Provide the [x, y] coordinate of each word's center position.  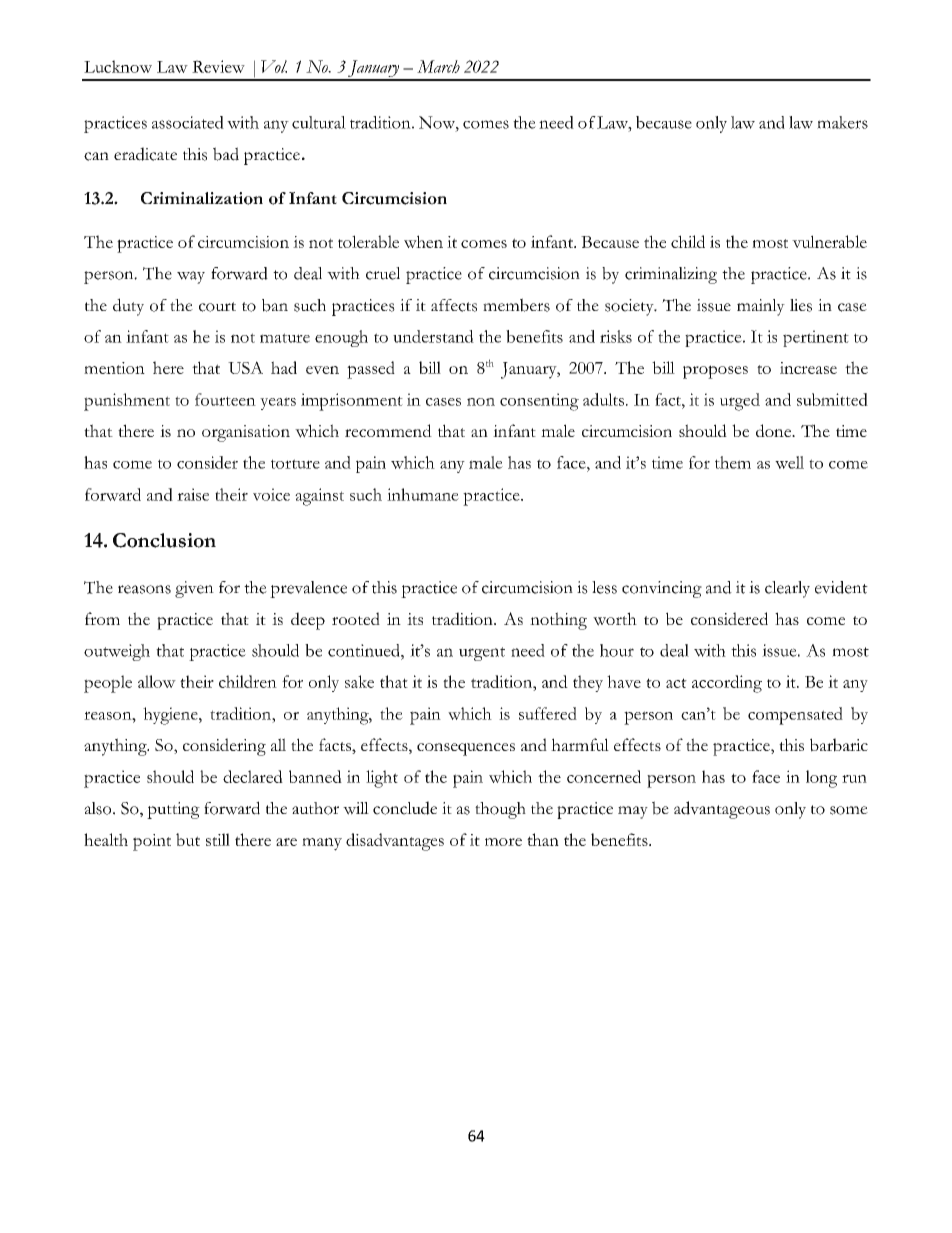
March [438, 66]
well [789, 462]
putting [173, 810]
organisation [246, 433]
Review [218, 66]
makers [842, 122]
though [500, 810]
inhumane [423, 494]
